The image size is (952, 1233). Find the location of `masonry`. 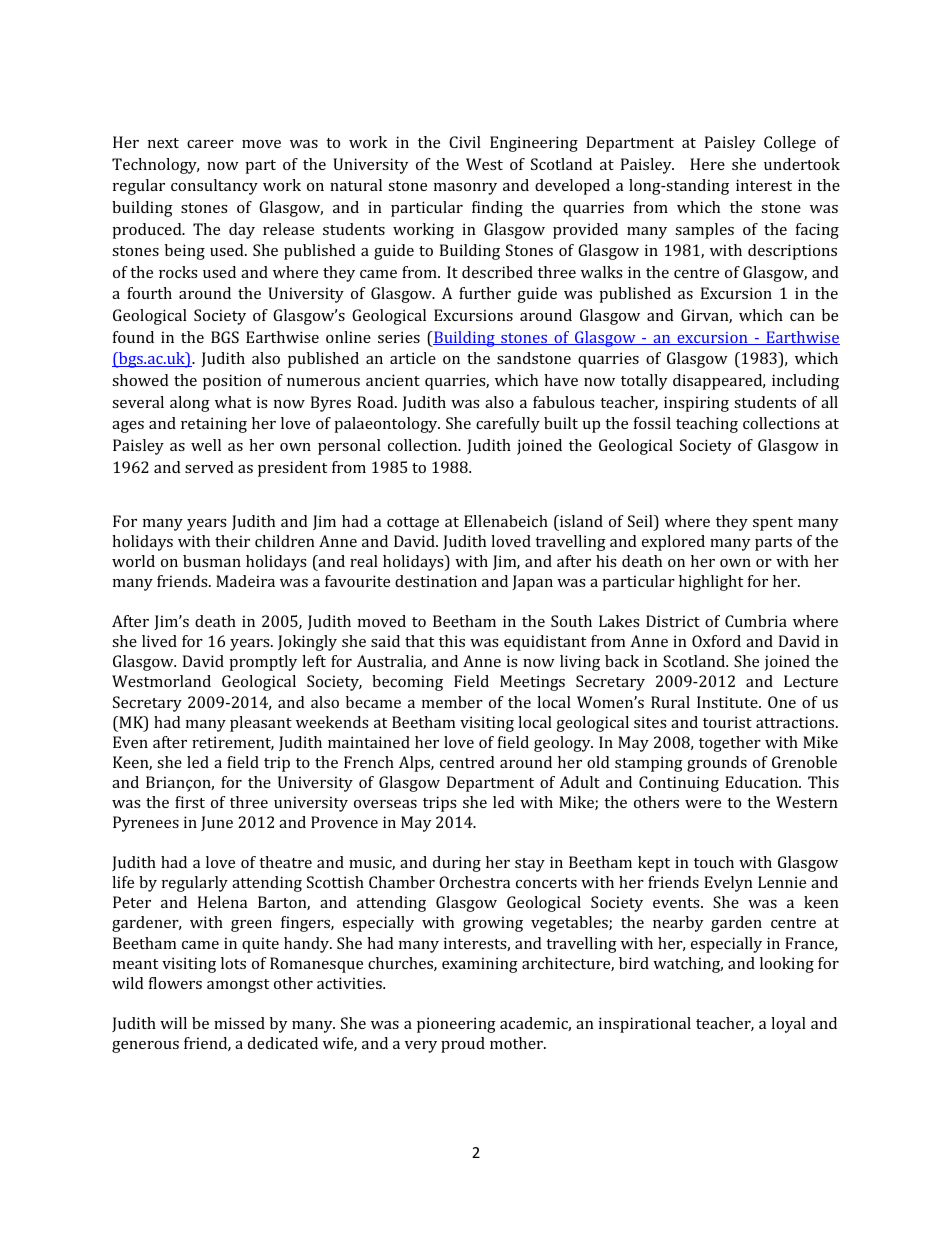

masonry is located at coordinates (465, 189).
